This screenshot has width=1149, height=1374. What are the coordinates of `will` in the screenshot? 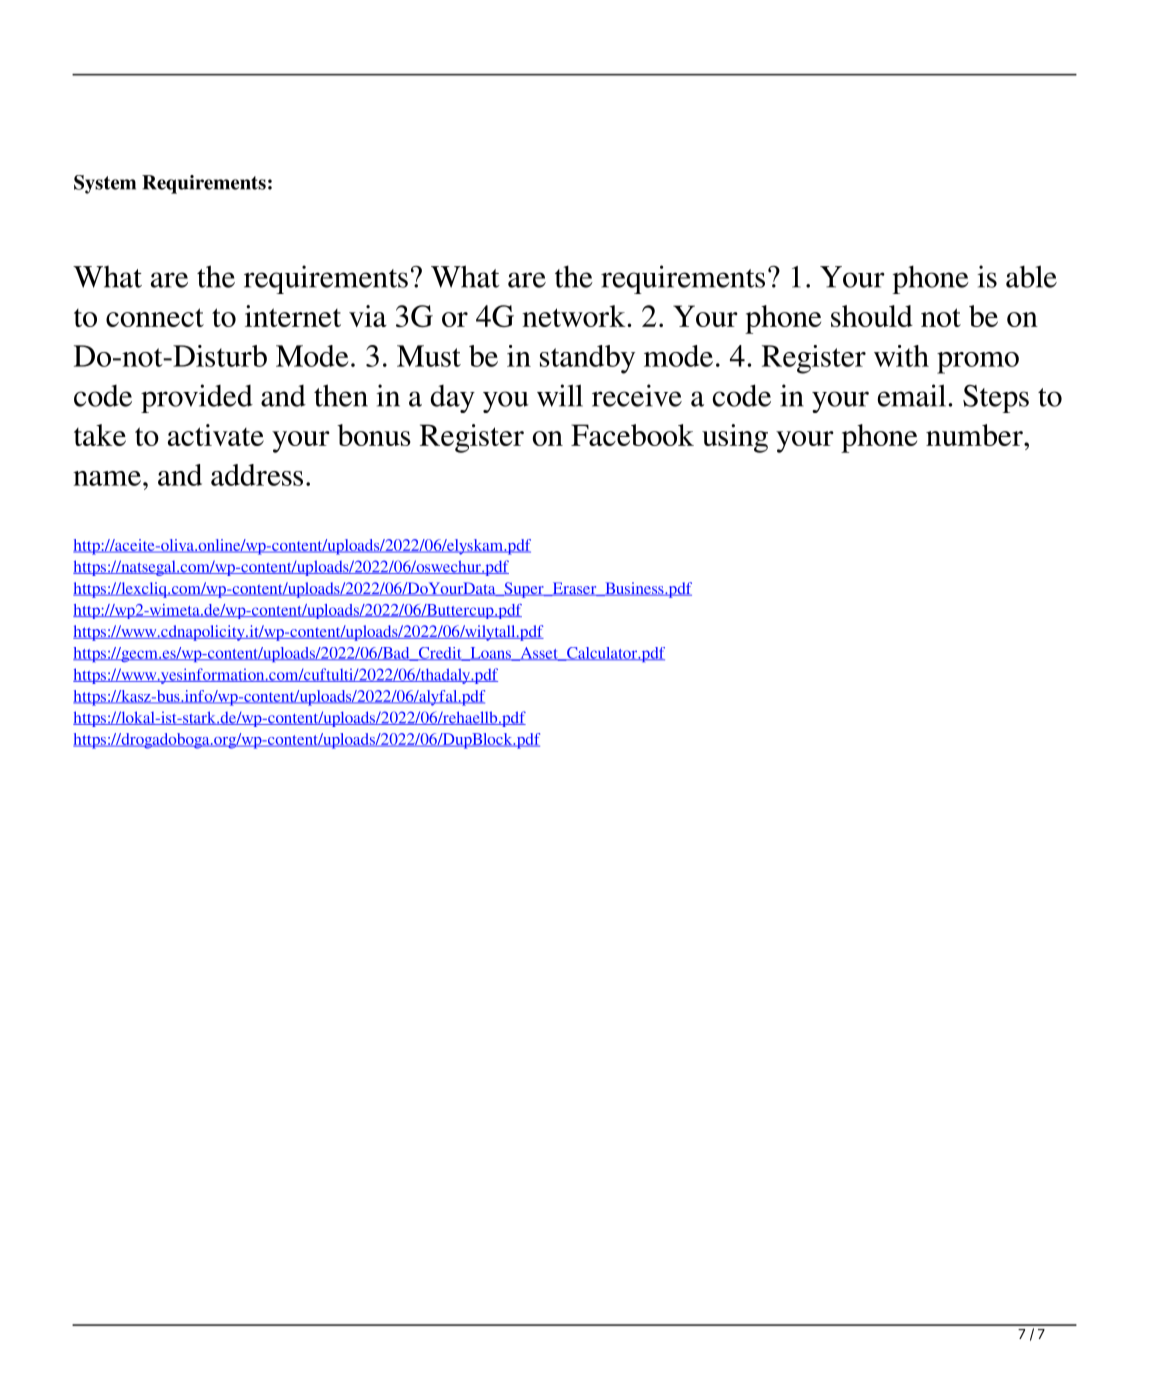 It's located at (560, 395).
